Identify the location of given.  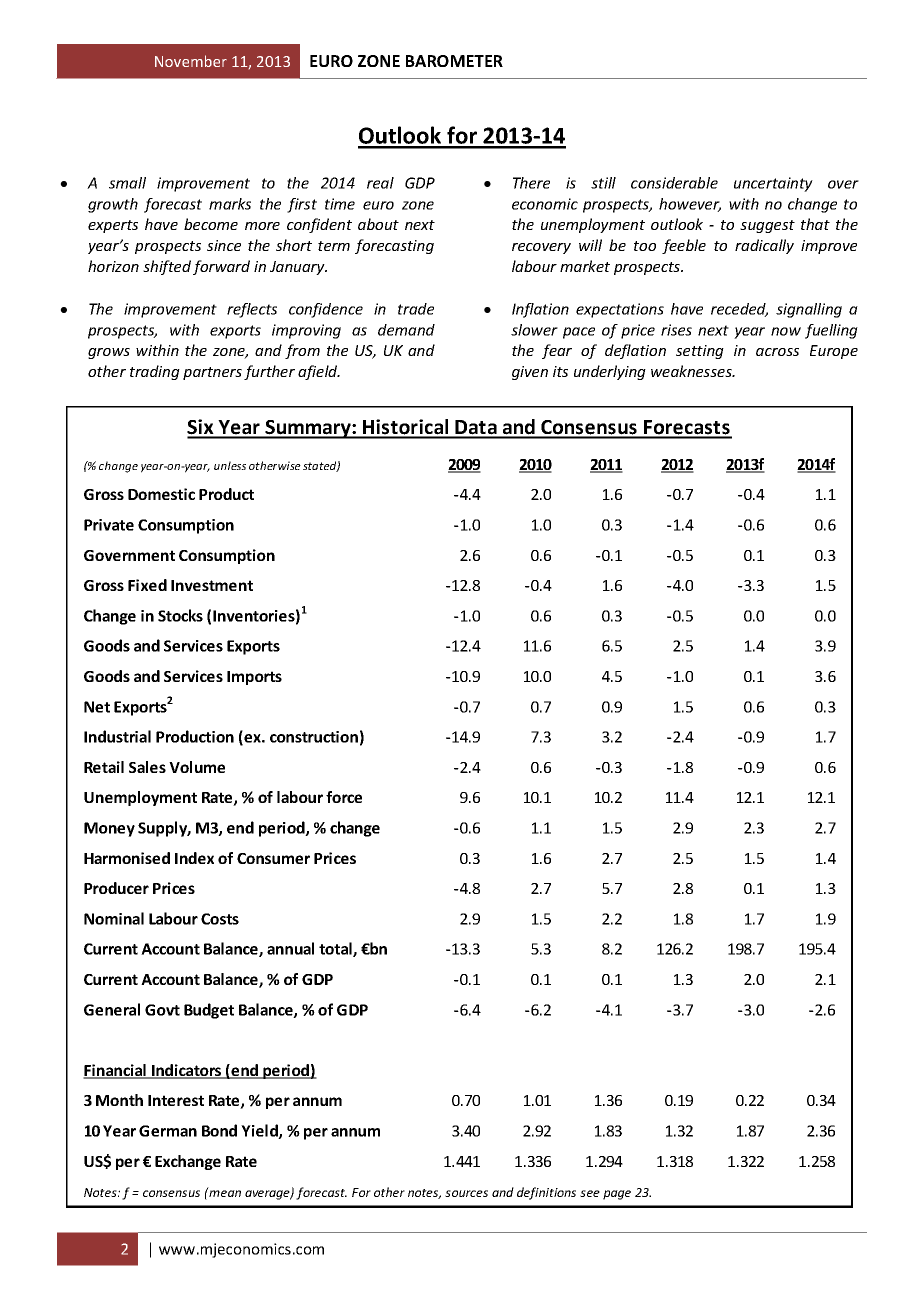
(530, 373).
